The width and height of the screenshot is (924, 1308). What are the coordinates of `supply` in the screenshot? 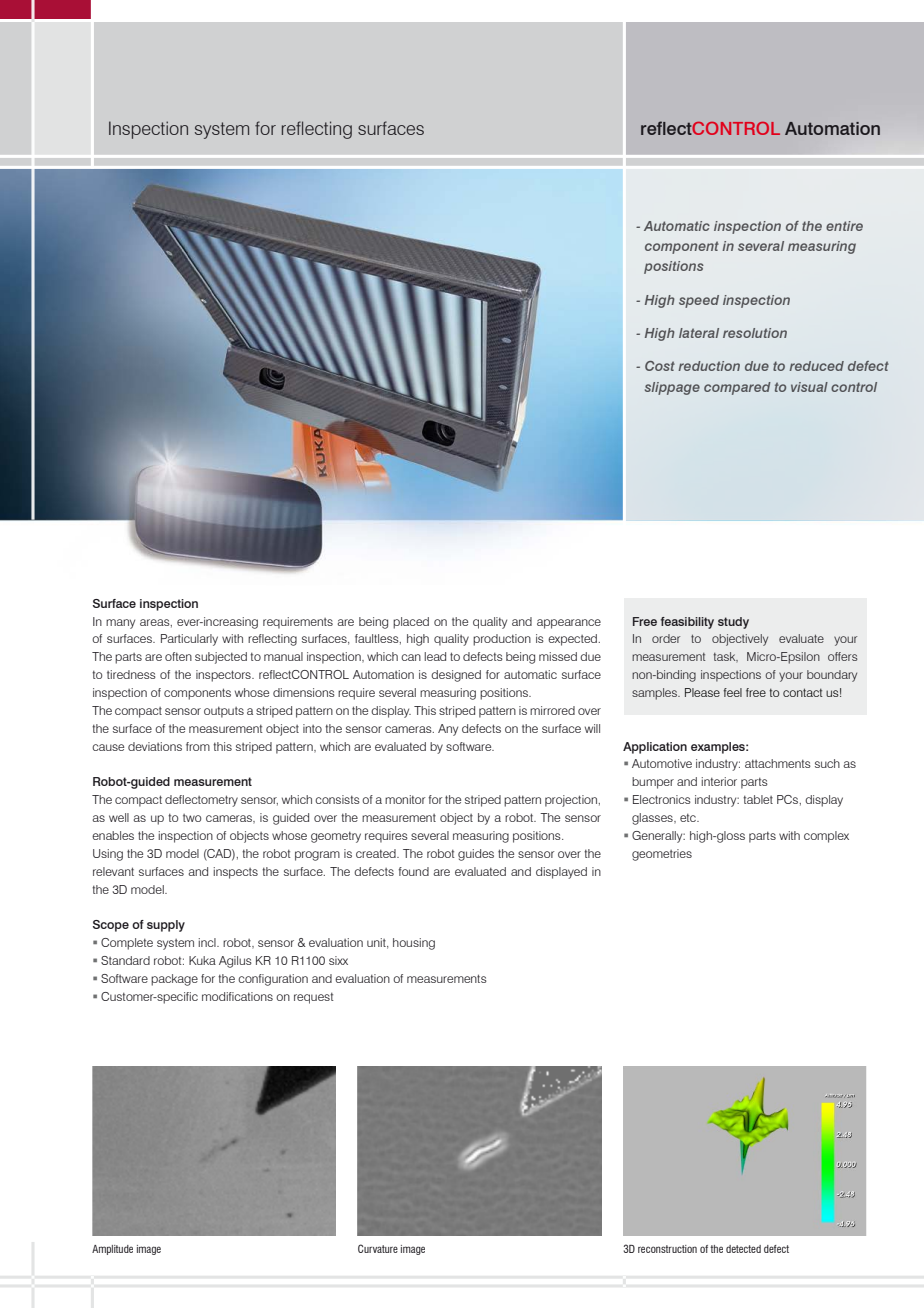 It's located at (166, 926).
